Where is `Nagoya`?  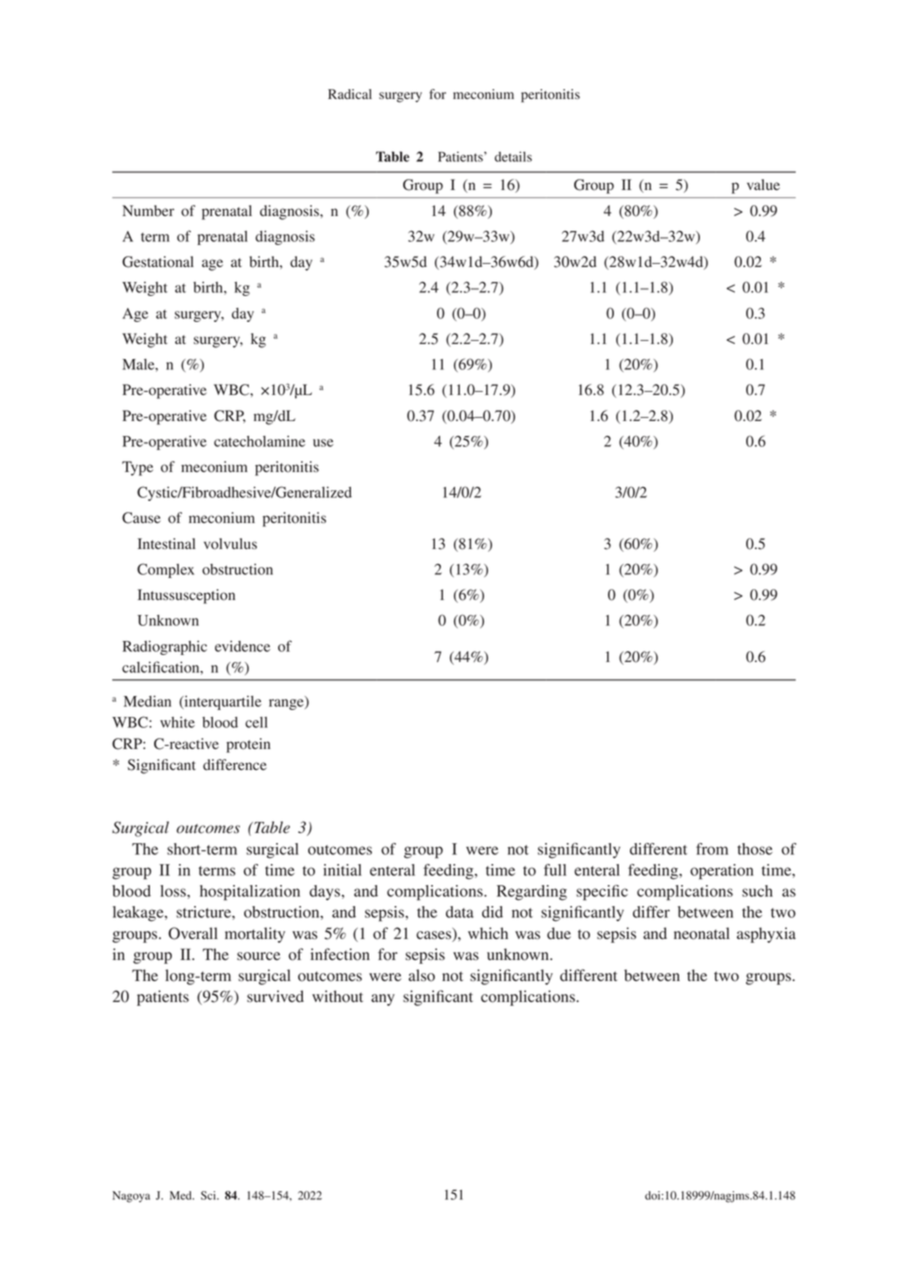 Nagoya is located at coordinates (131, 1197).
